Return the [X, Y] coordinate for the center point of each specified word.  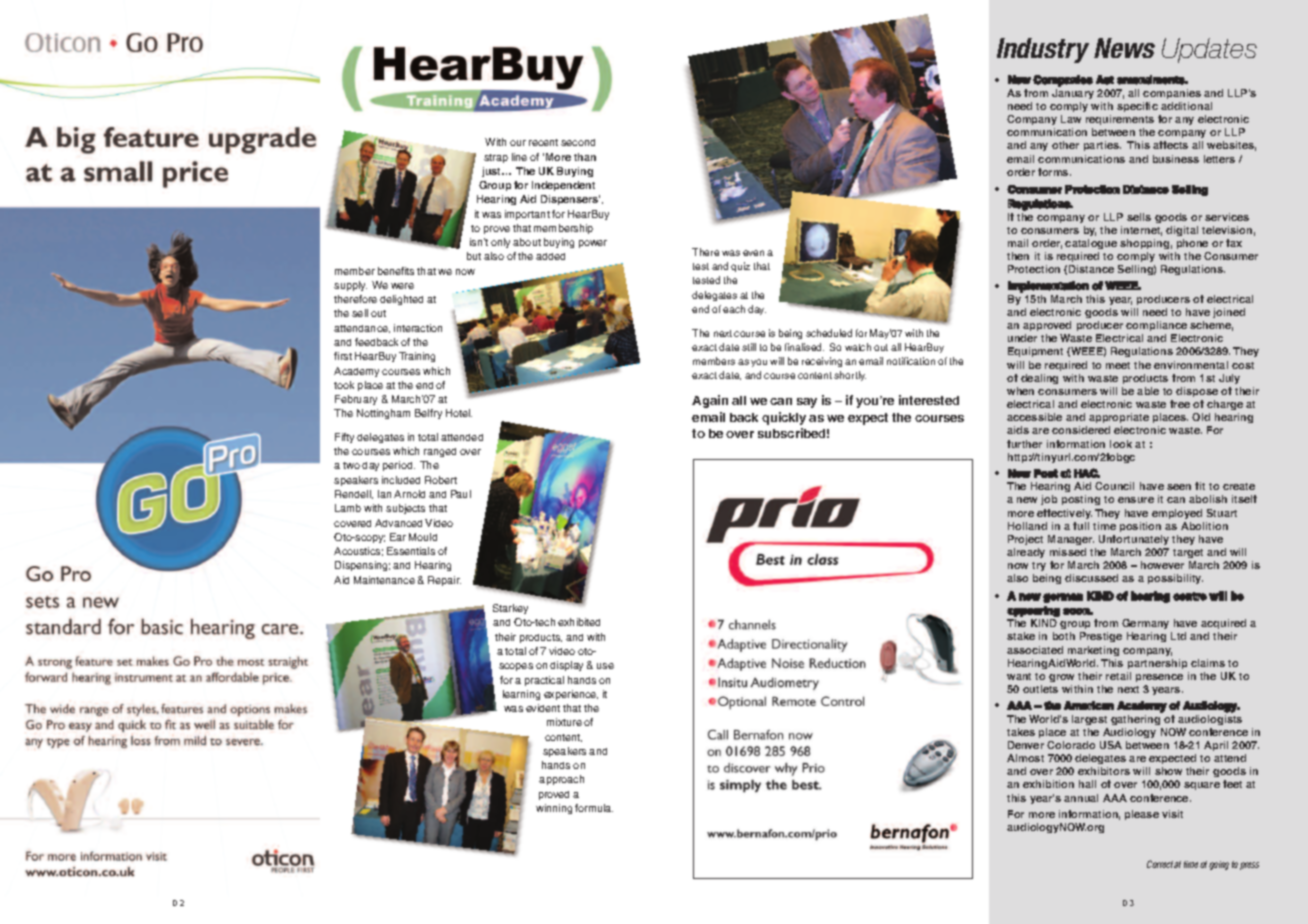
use [605, 666]
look [1121, 444]
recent [543, 142]
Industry [1043, 50]
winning [554, 809]
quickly [784, 418]
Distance [1091, 269]
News [1124, 48]
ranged [440, 452]
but [474, 256]
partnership [1157, 664]
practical [544, 681]
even [753, 253]
